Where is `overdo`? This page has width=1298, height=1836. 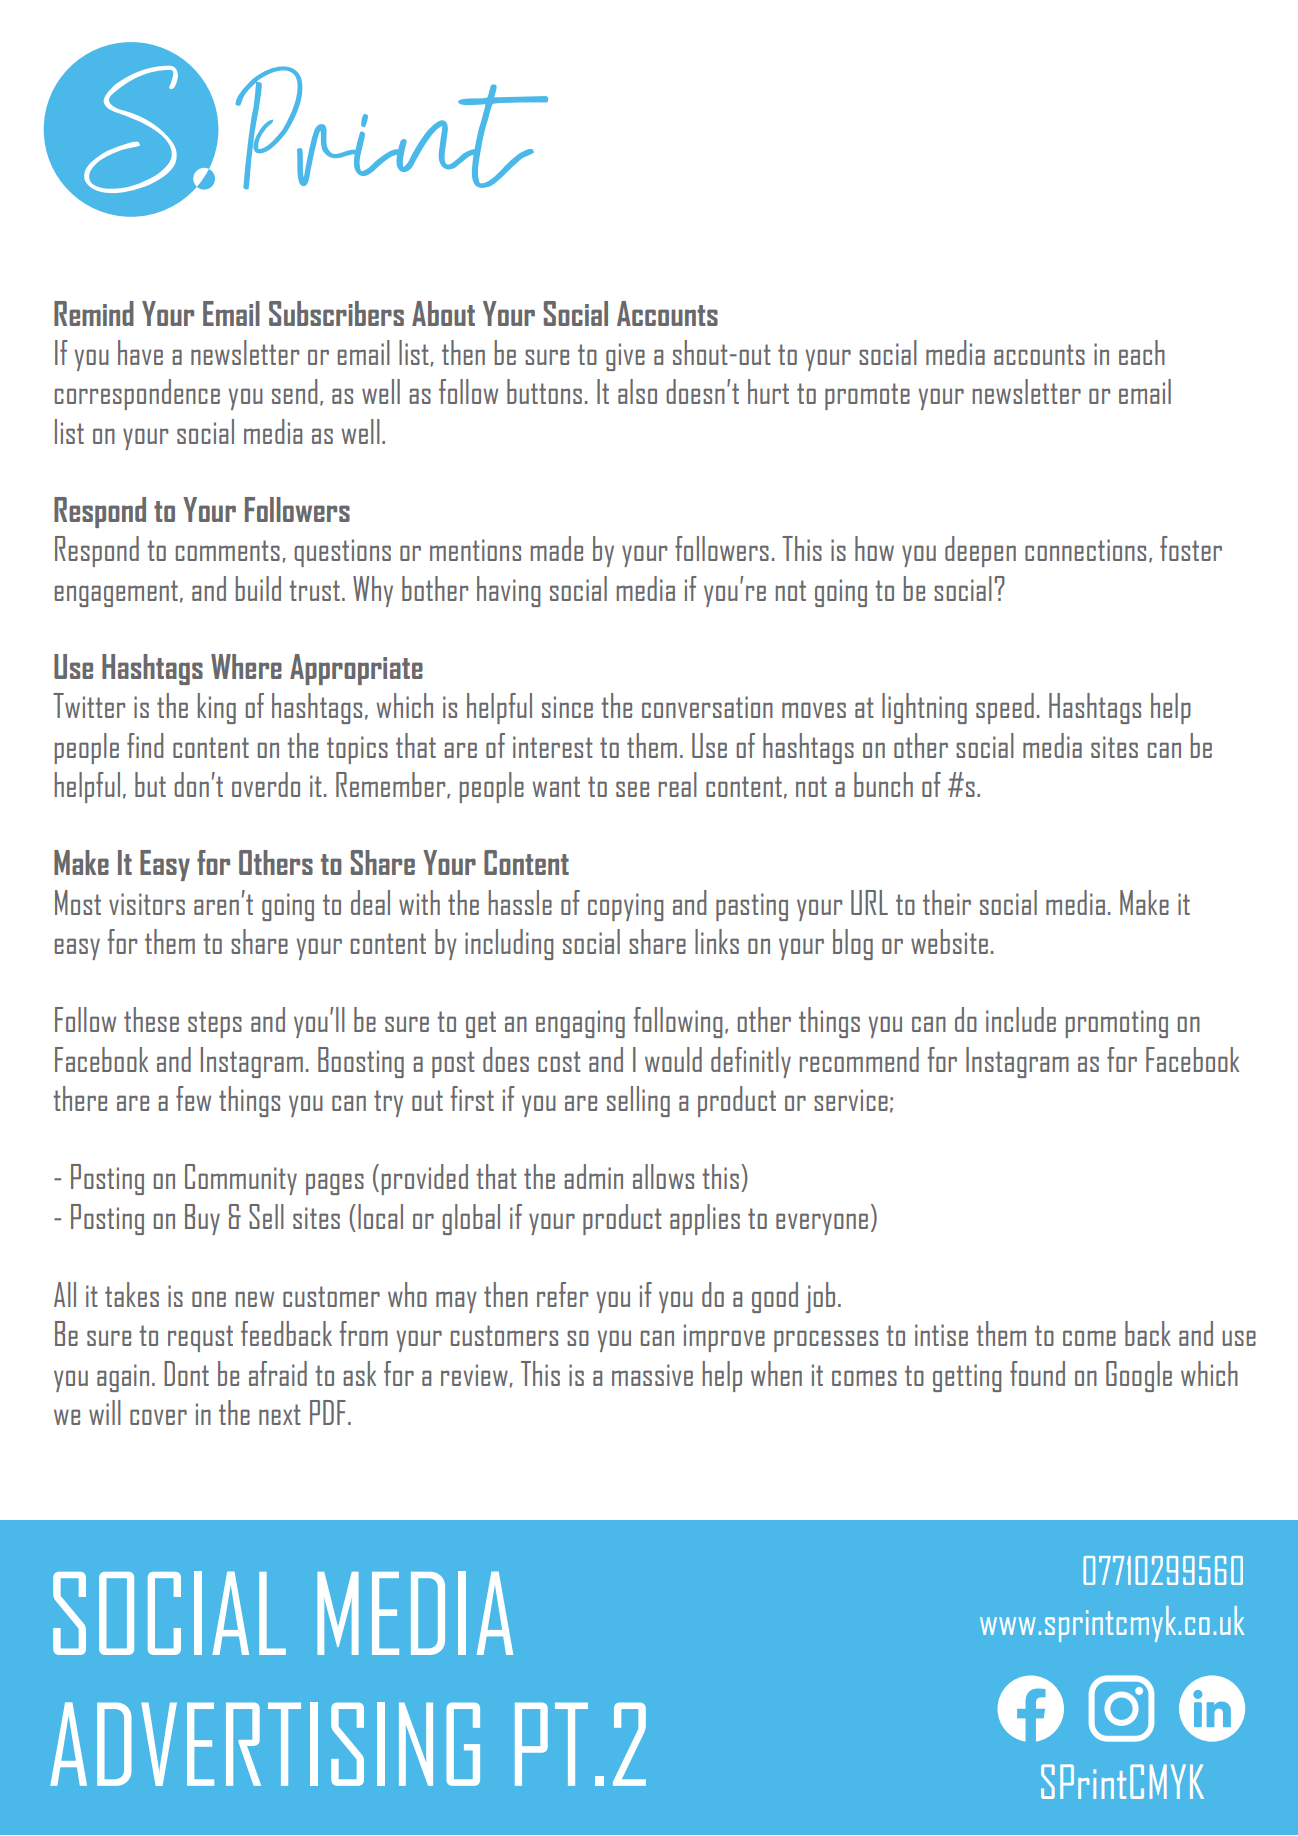 overdo is located at coordinates (266, 784).
